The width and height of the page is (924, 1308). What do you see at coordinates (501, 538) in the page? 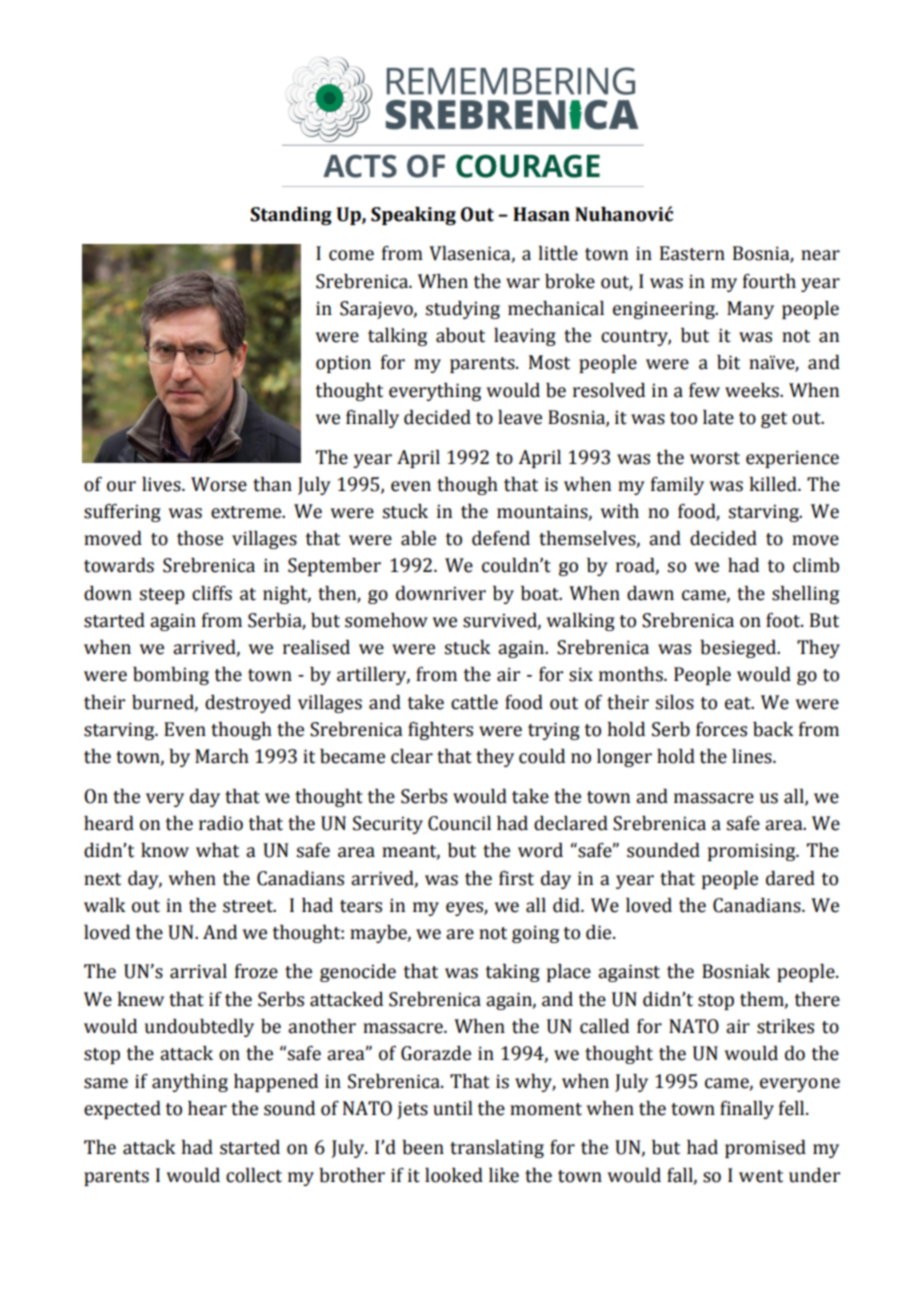
I see `defend` at bounding box center [501, 538].
